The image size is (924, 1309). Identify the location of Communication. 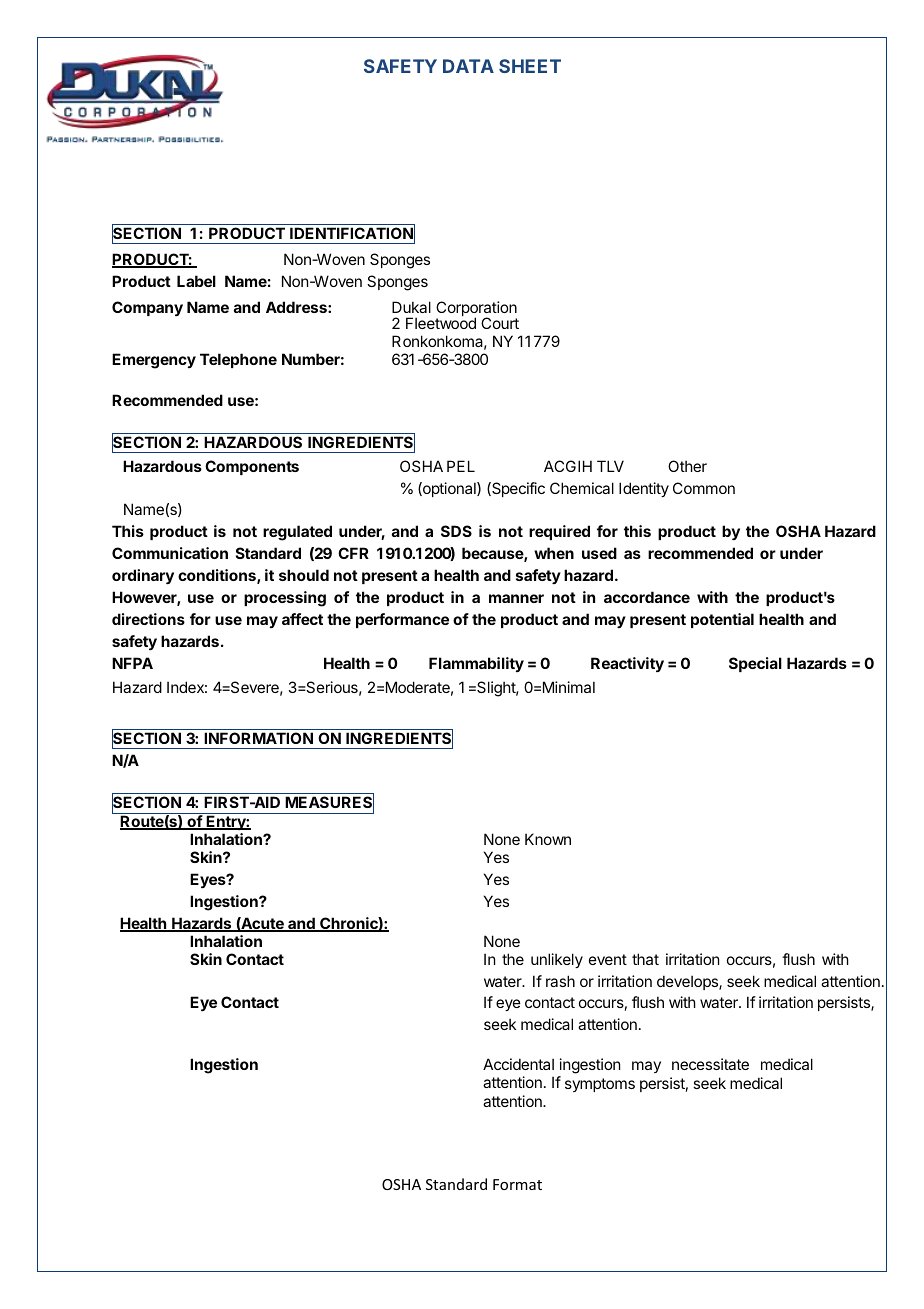
(170, 553).
